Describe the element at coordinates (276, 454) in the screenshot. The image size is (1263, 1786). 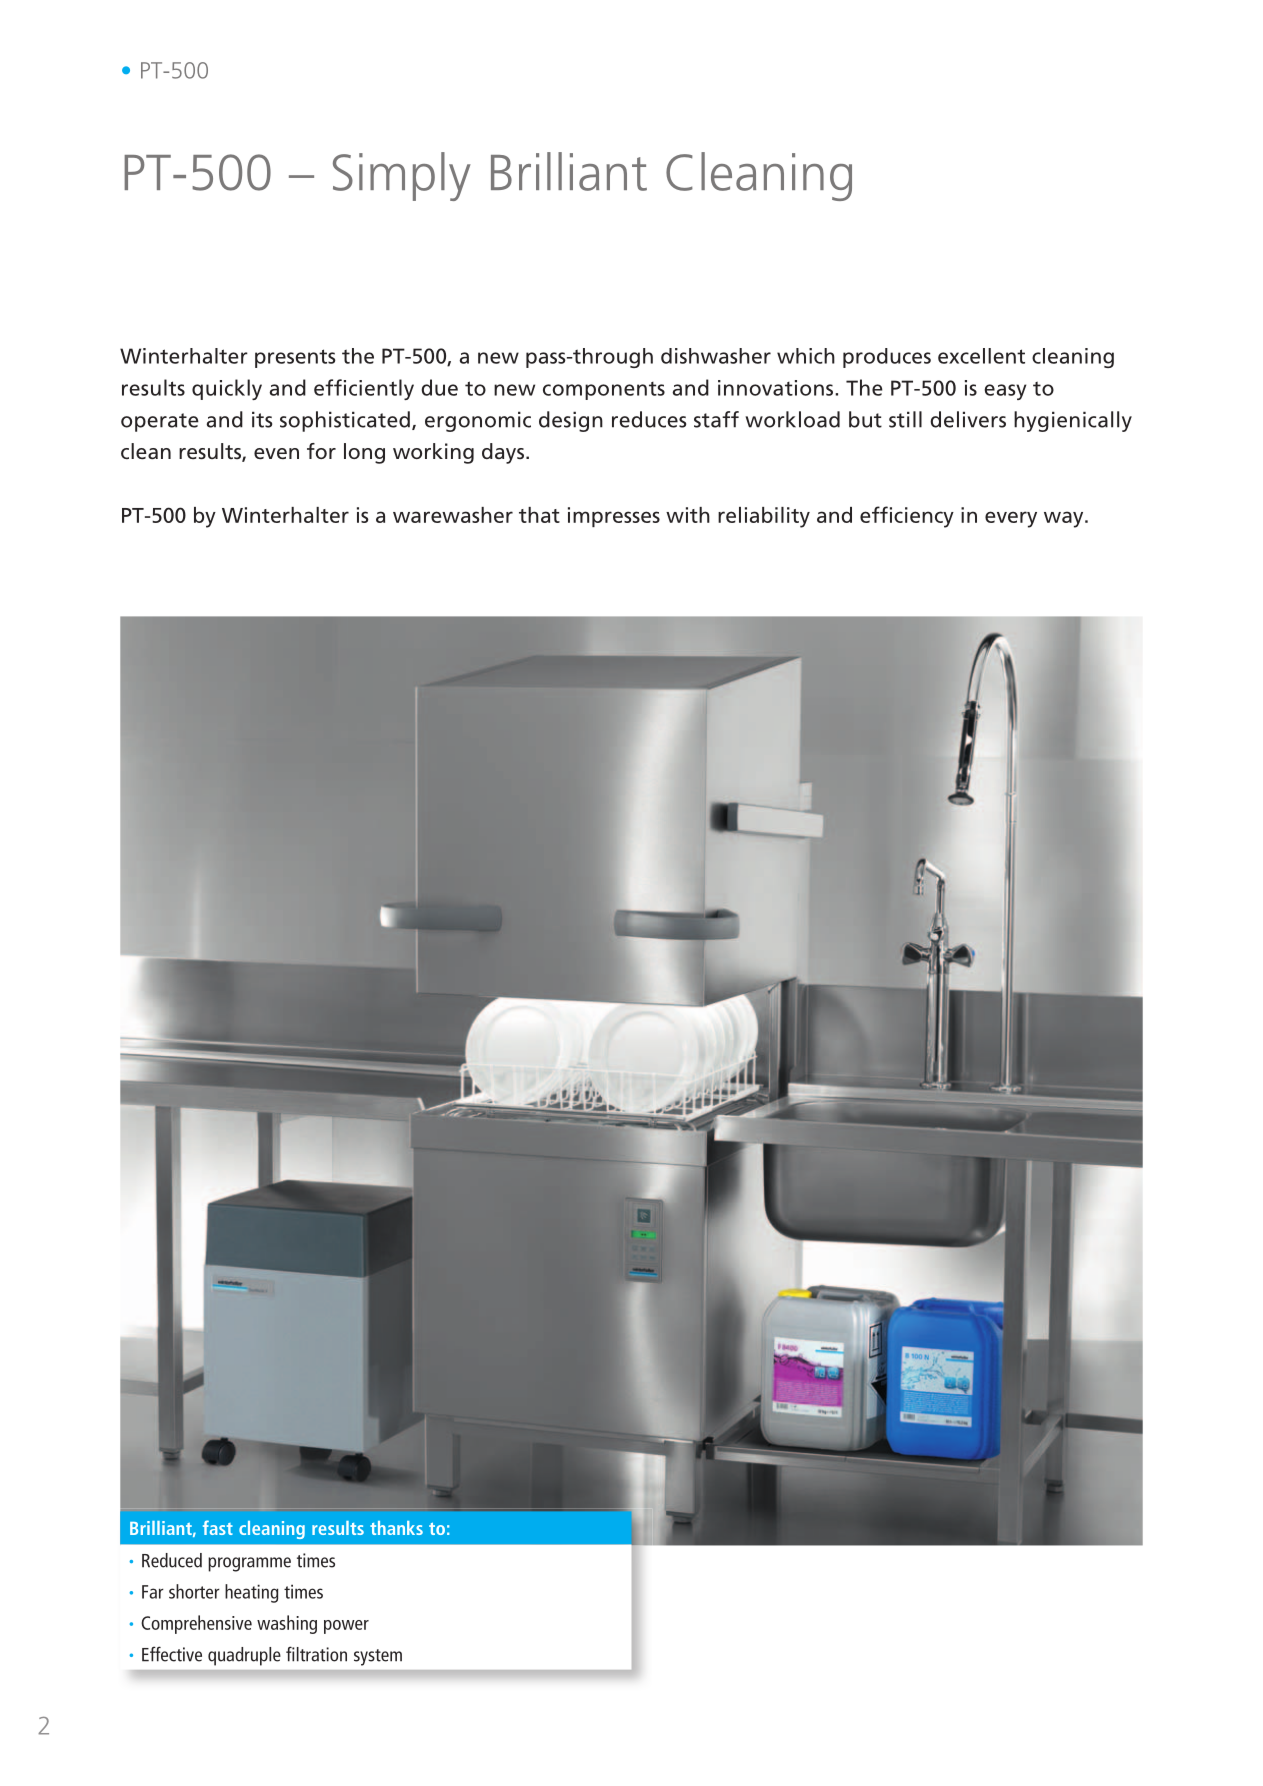
I see `even` at that location.
